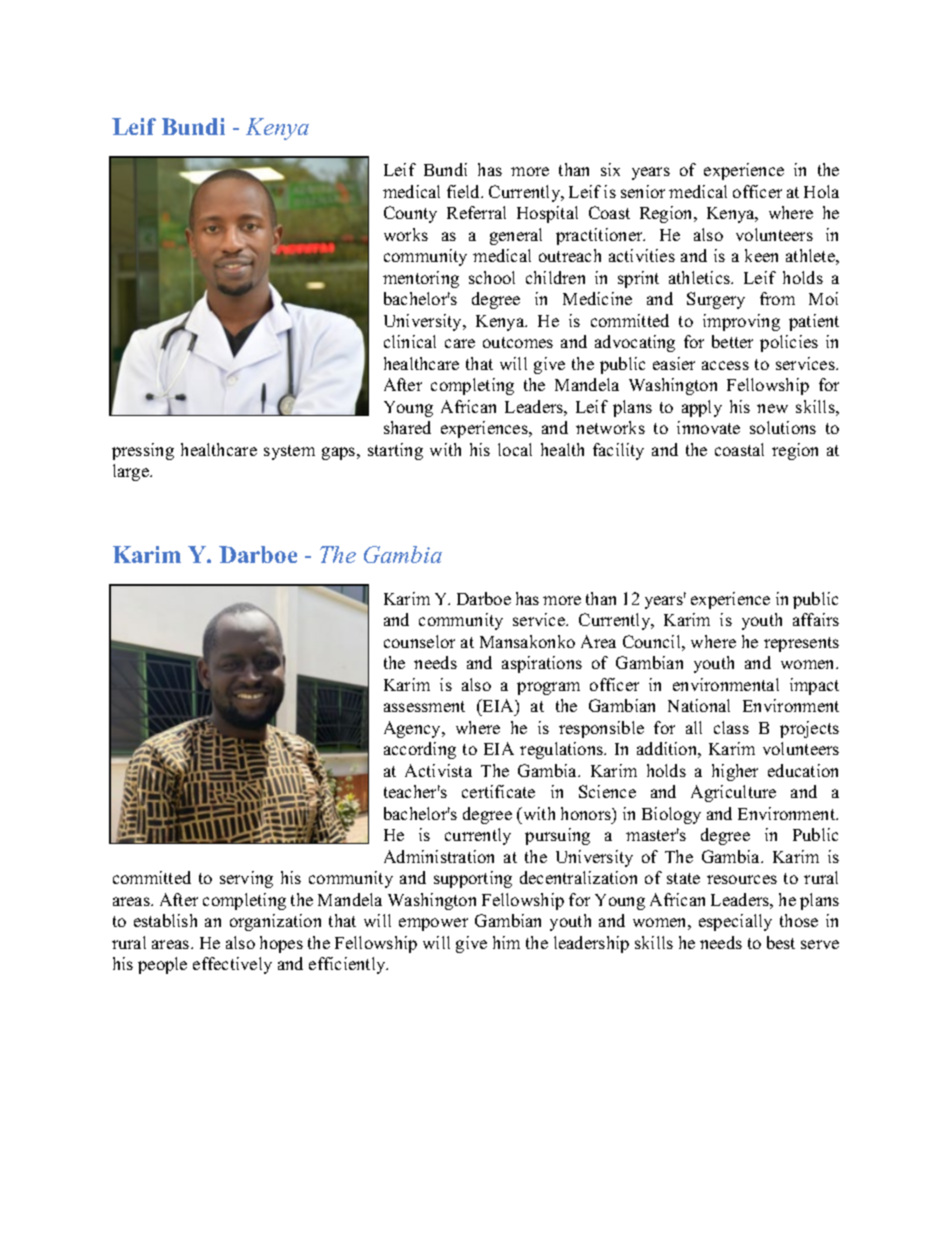  Describe the element at coordinates (419, 641) in the screenshot. I see `counselor` at that location.
